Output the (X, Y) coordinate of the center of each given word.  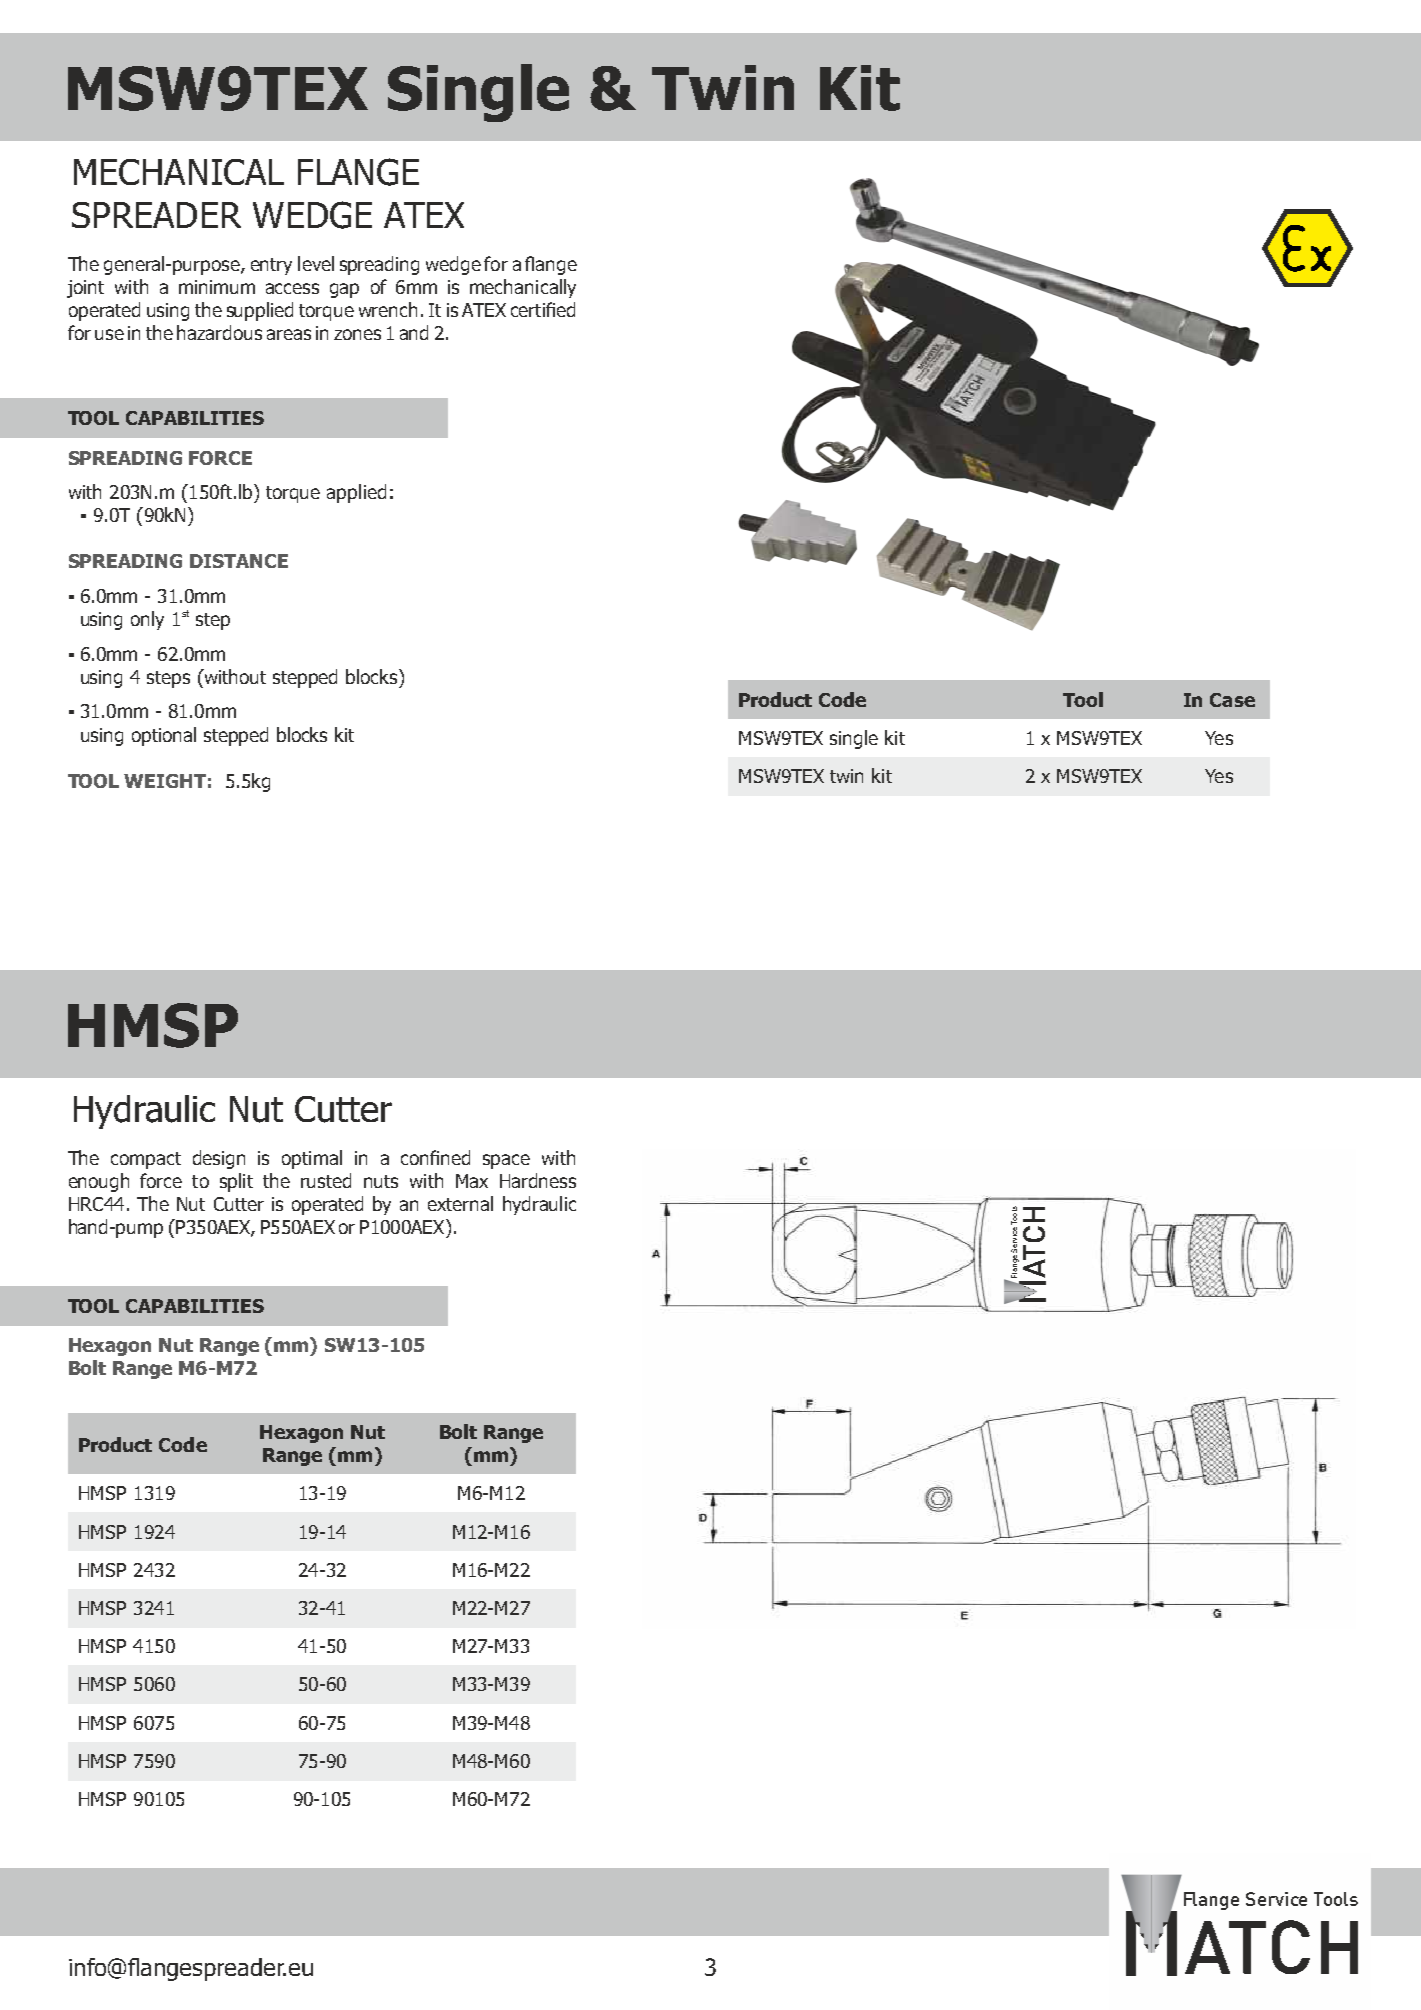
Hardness (538, 1180)
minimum (217, 287)
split (236, 1182)
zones (357, 334)
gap (344, 290)
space (506, 1161)
